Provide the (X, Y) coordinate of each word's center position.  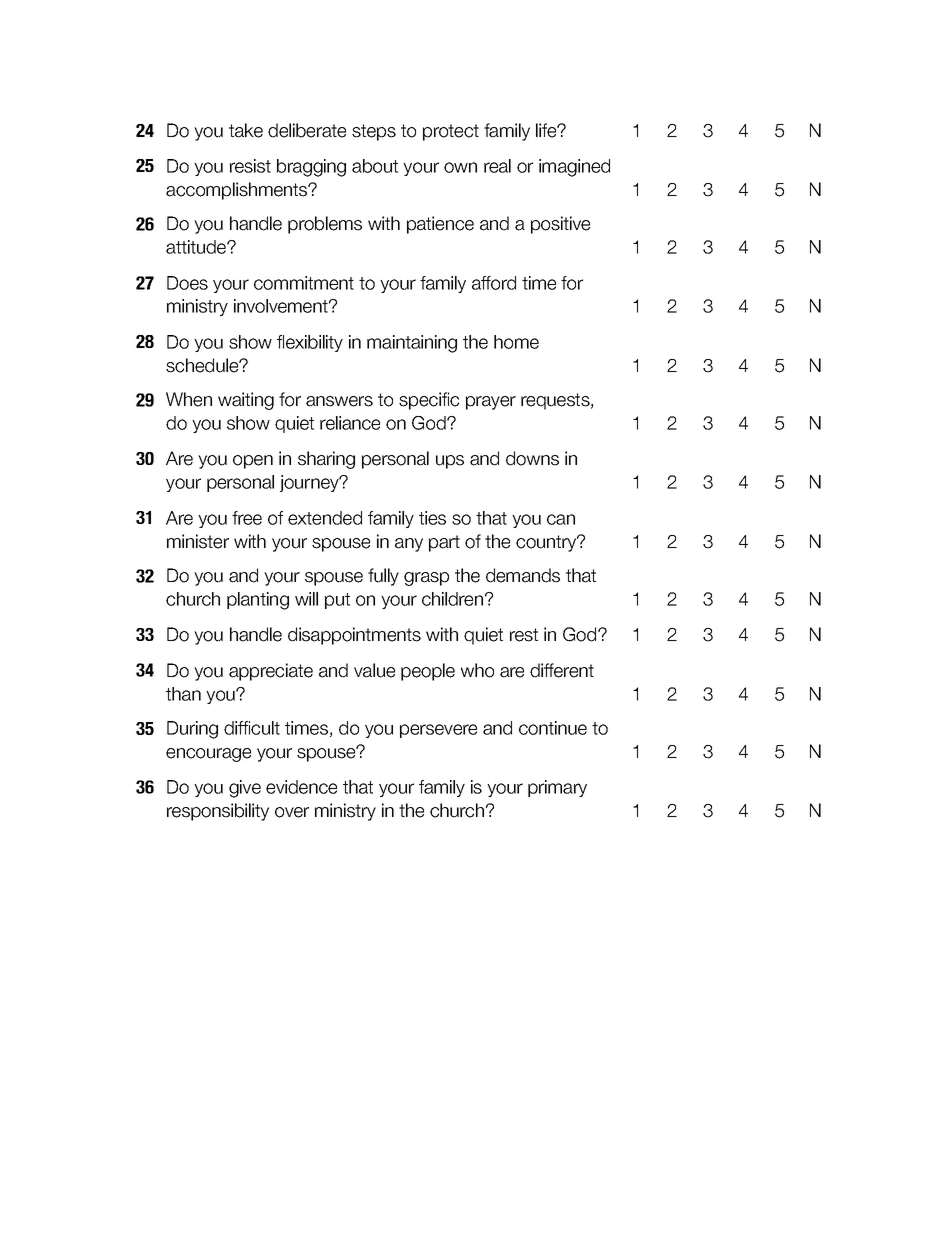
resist (250, 166)
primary (557, 788)
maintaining (412, 344)
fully (383, 577)
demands (523, 575)
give (245, 789)
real (497, 166)
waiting (246, 401)
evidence (301, 787)
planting (258, 601)
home (516, 342)
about (375, 166)
